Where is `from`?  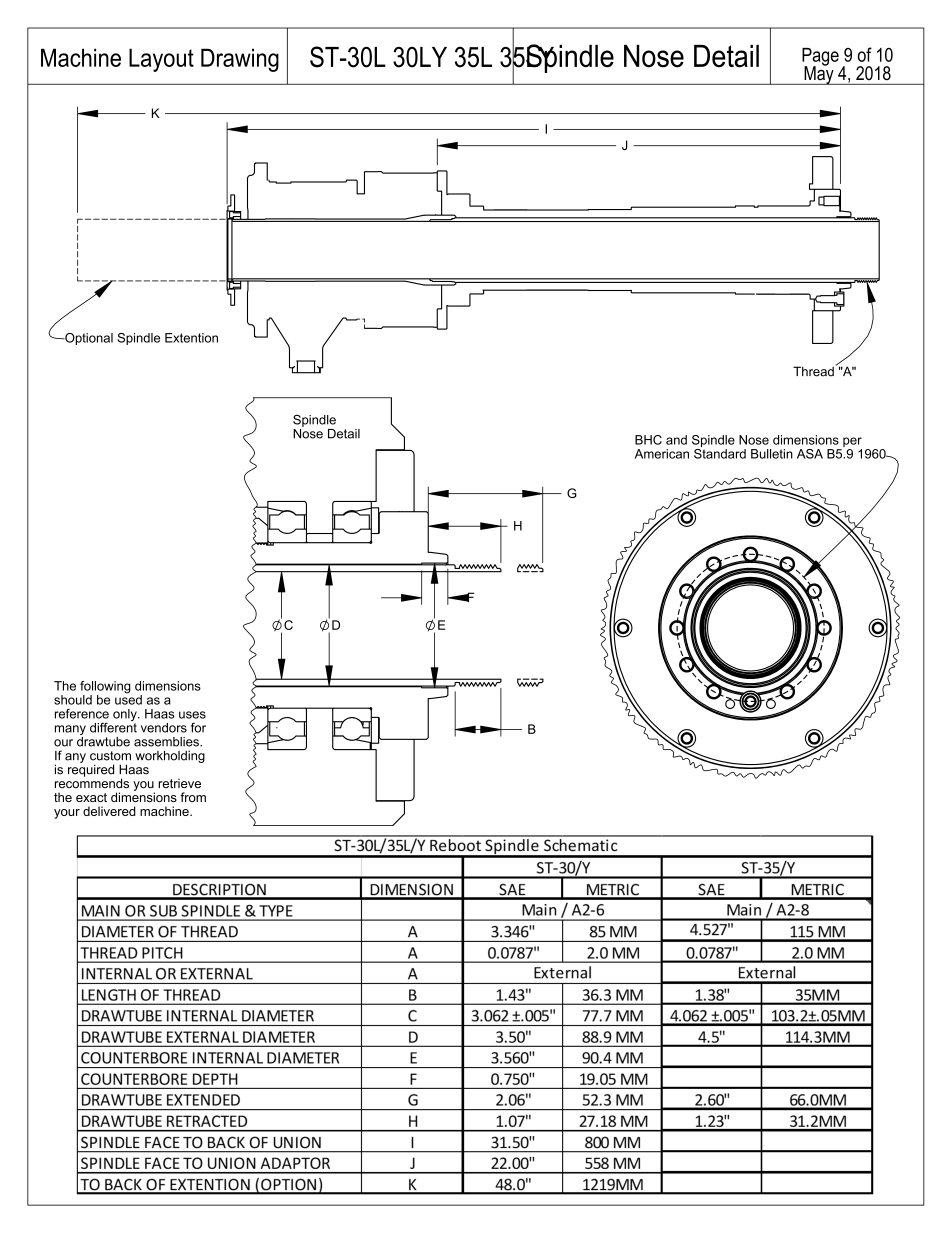 from is located at coordinates (193, 797).
